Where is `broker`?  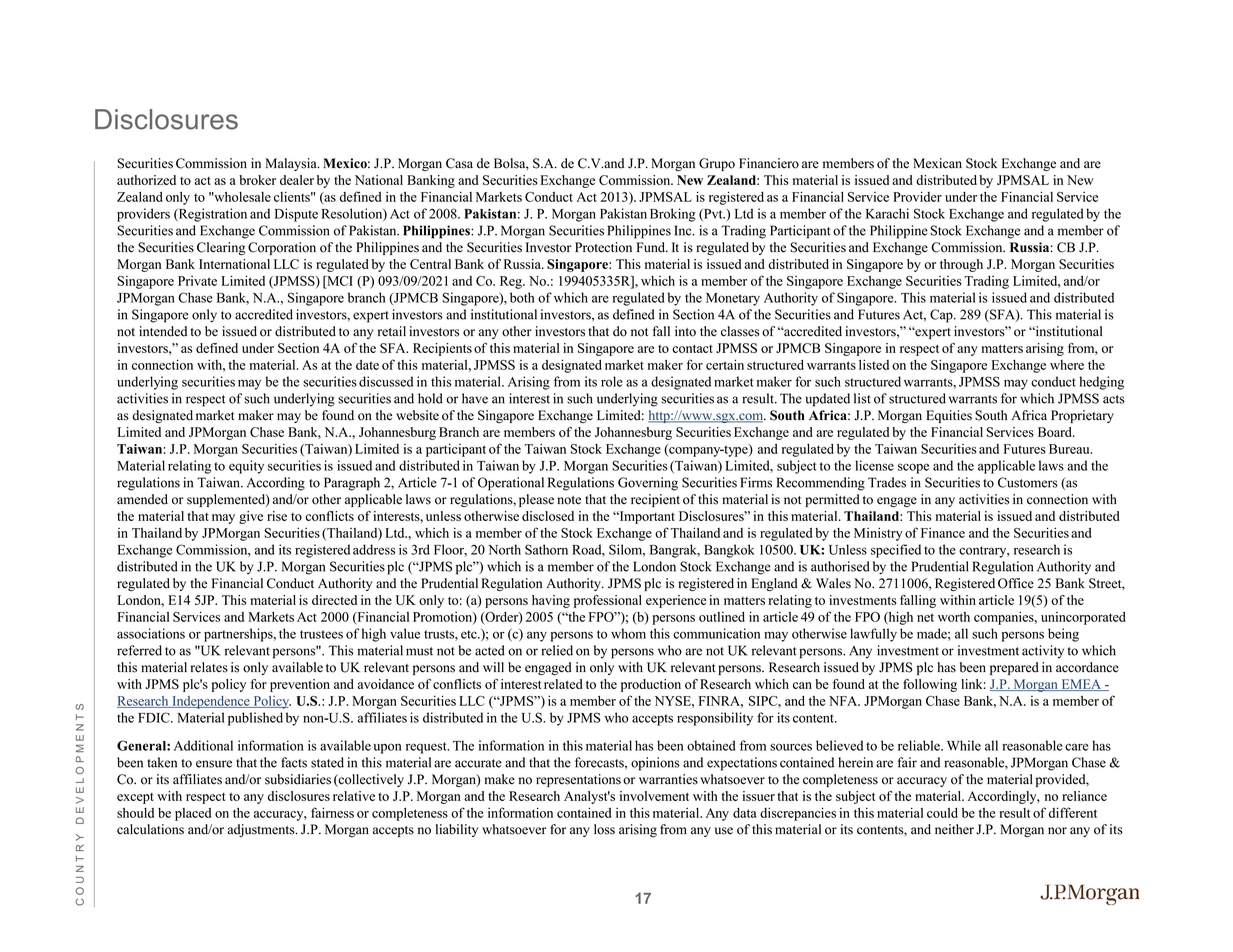
broker is located at coordinates (257, 180).
